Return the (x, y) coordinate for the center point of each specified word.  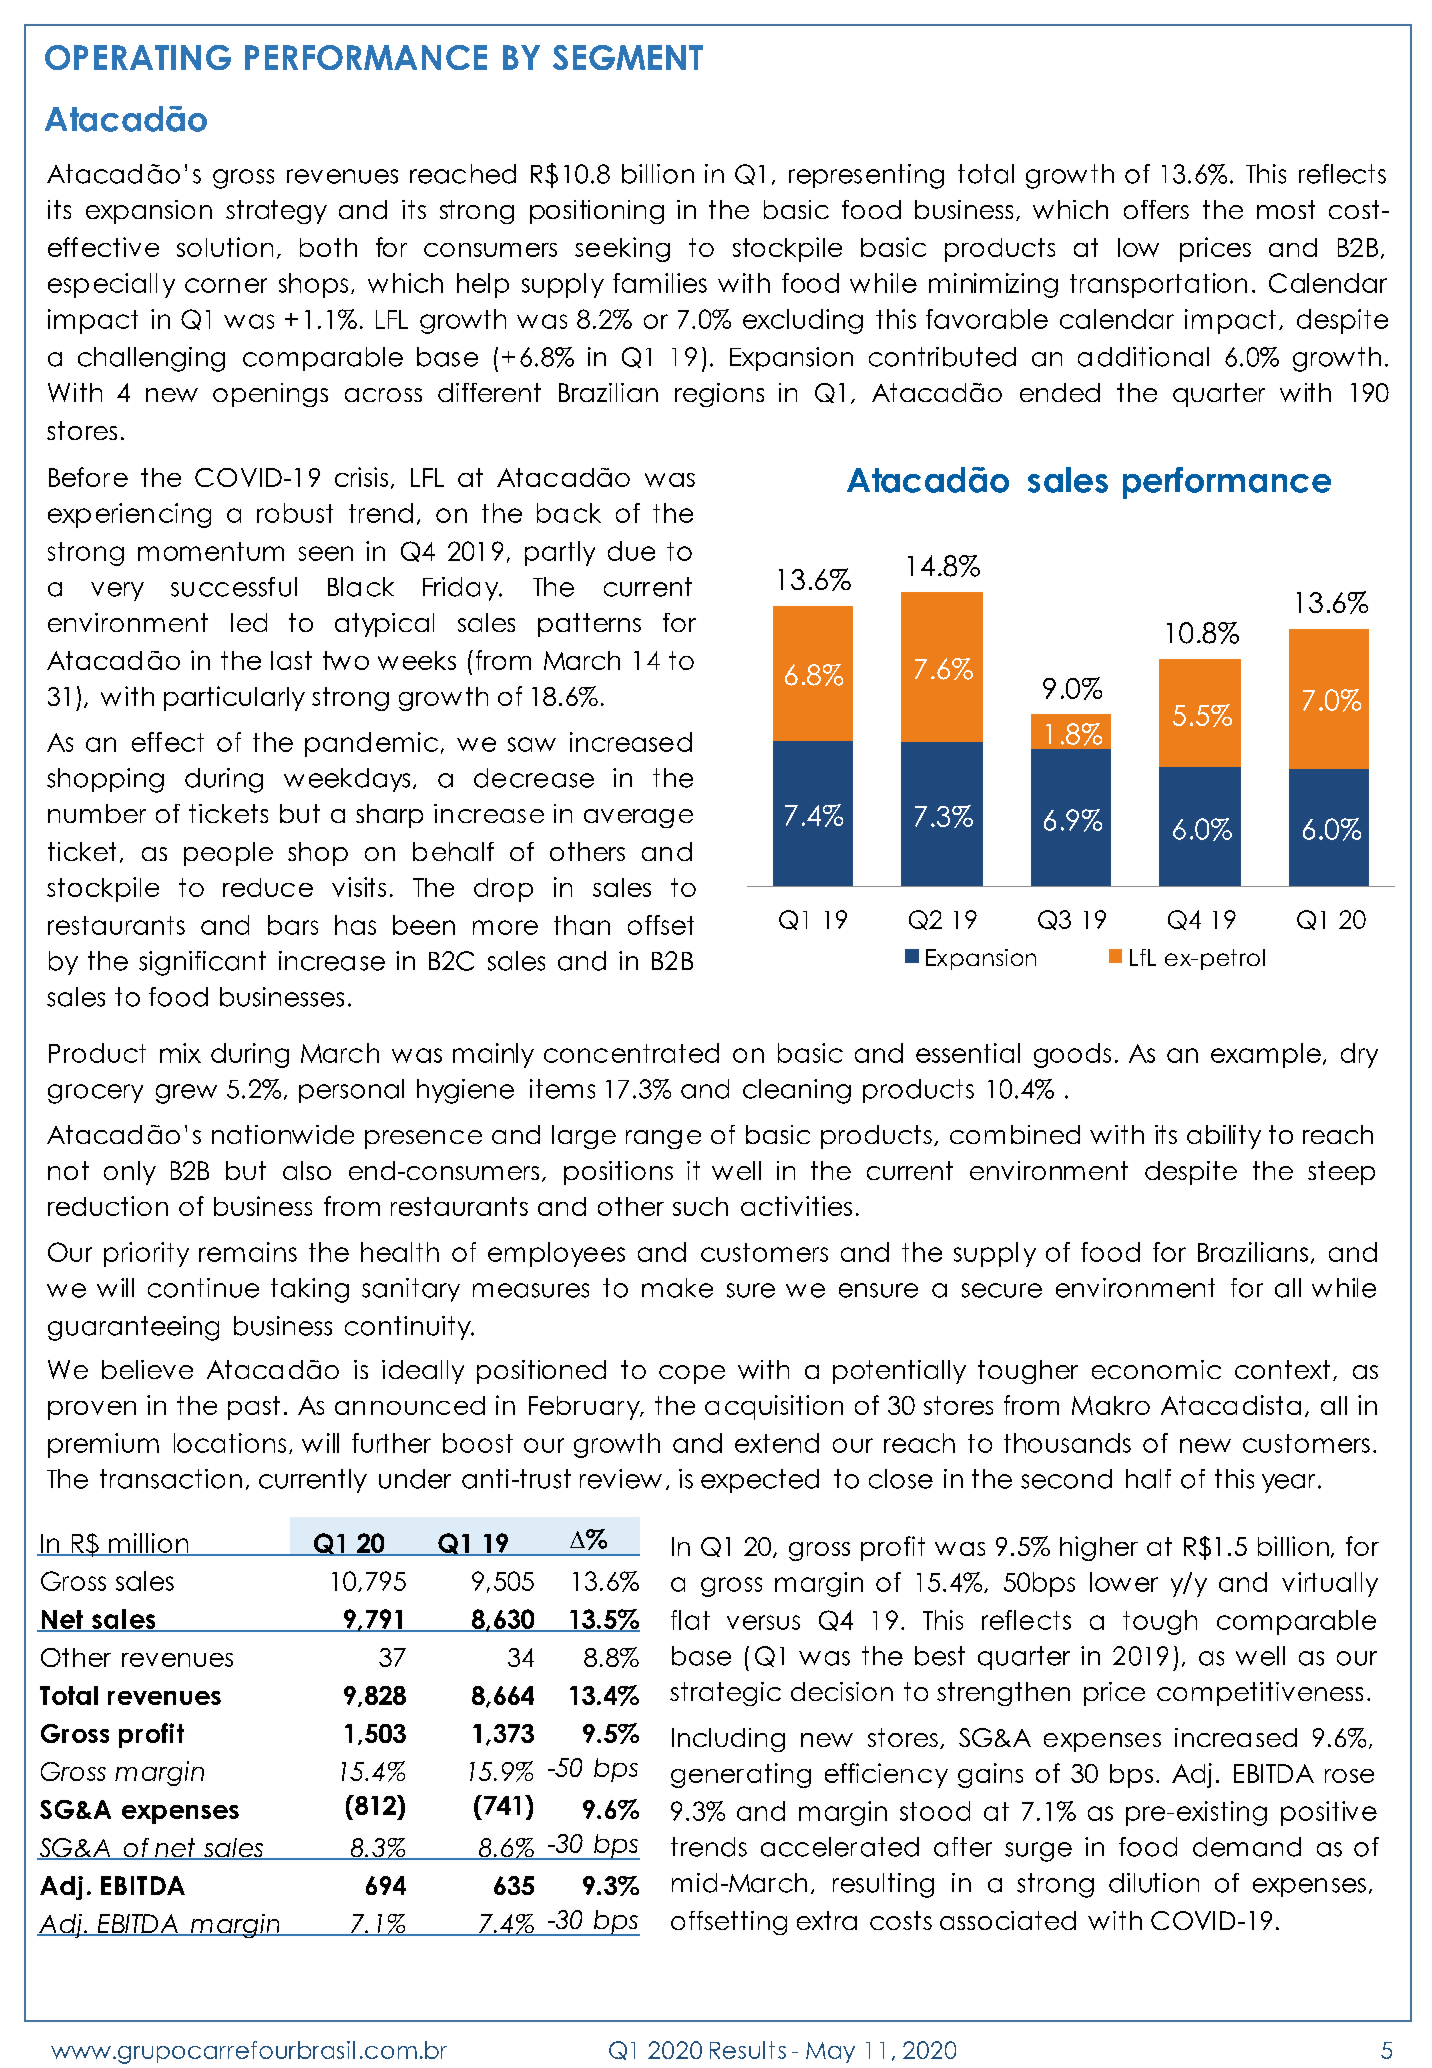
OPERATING (138, 57)
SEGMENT (628, 57)
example (1266, 1055)
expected (760, 1481)
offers (1156, 209)
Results (748, 2050)
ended (1060, 392)
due (631, 551)
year (1288, 1483)
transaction (171, 1479)
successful (234, 587)
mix (180, 1053)
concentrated (631, 1053)
